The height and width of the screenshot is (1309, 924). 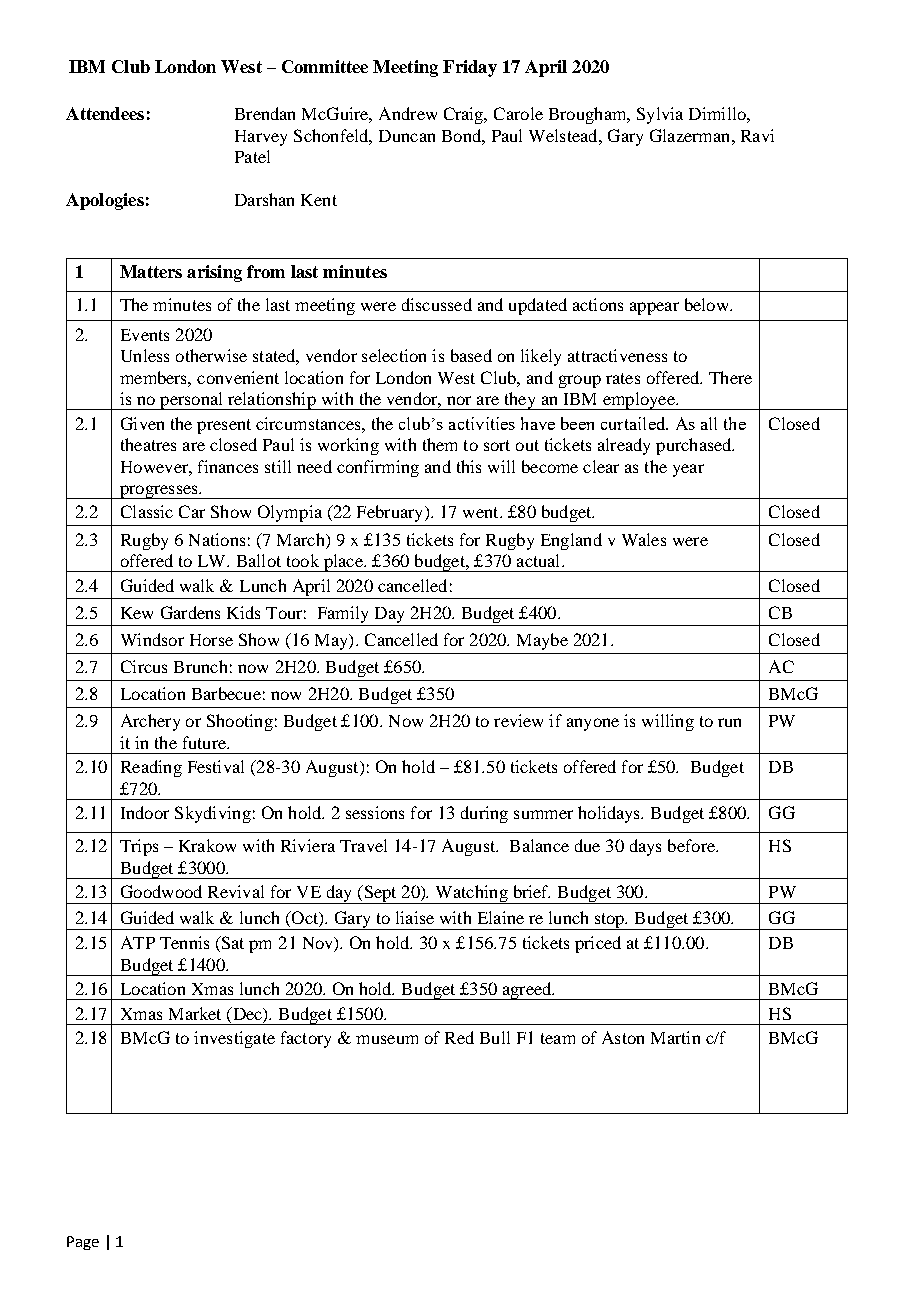 I want to click on Windsor, so click(x=152, y=639).
